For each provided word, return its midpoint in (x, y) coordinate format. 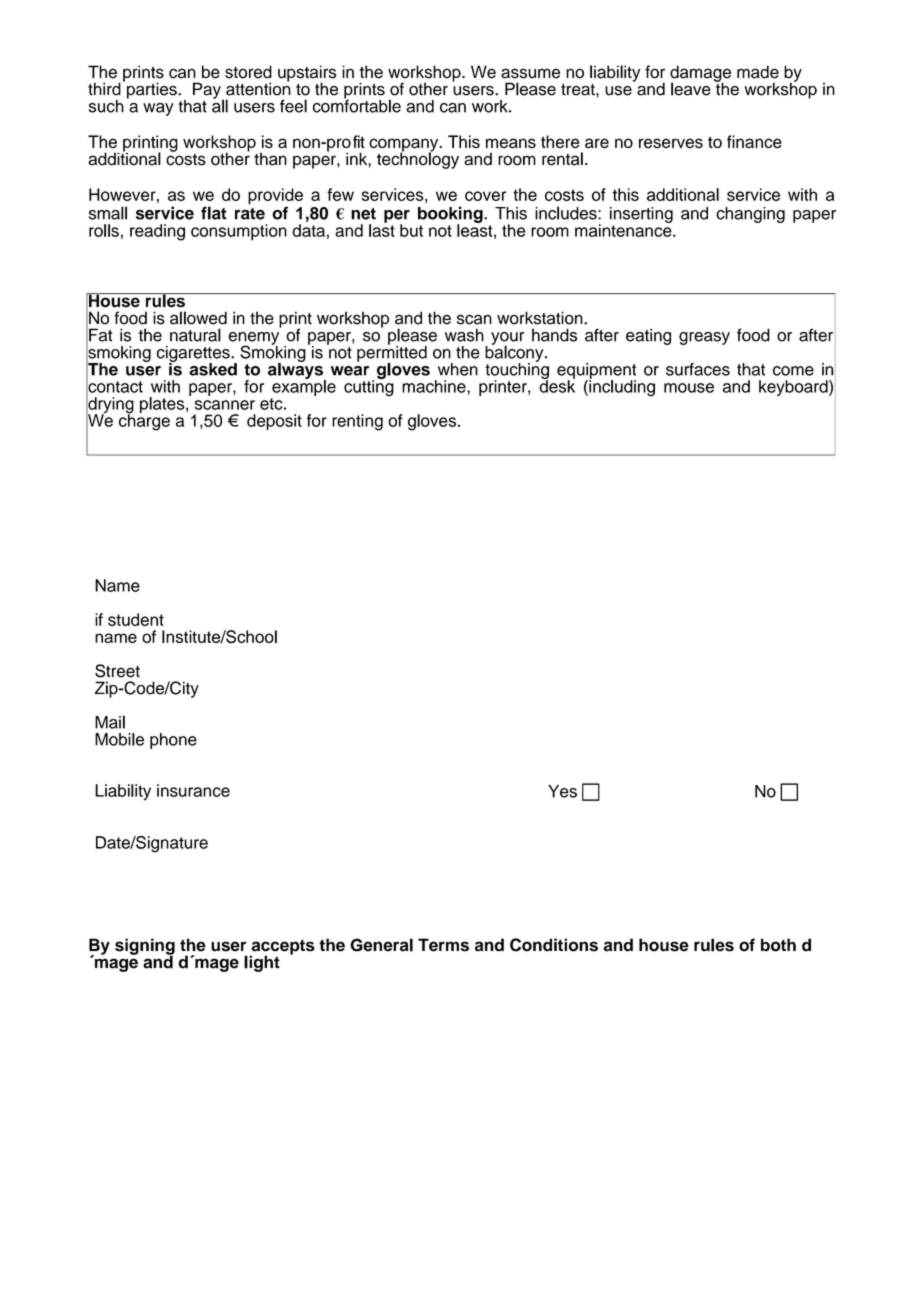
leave (691, 89)
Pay (208, 91)
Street (117, 671)
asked (213, 369)
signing (145, 947)
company (405, 146)
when (458, 369)
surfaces (698, 369)
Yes (562, 791)
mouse (689, 388)
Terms (443, 945)
